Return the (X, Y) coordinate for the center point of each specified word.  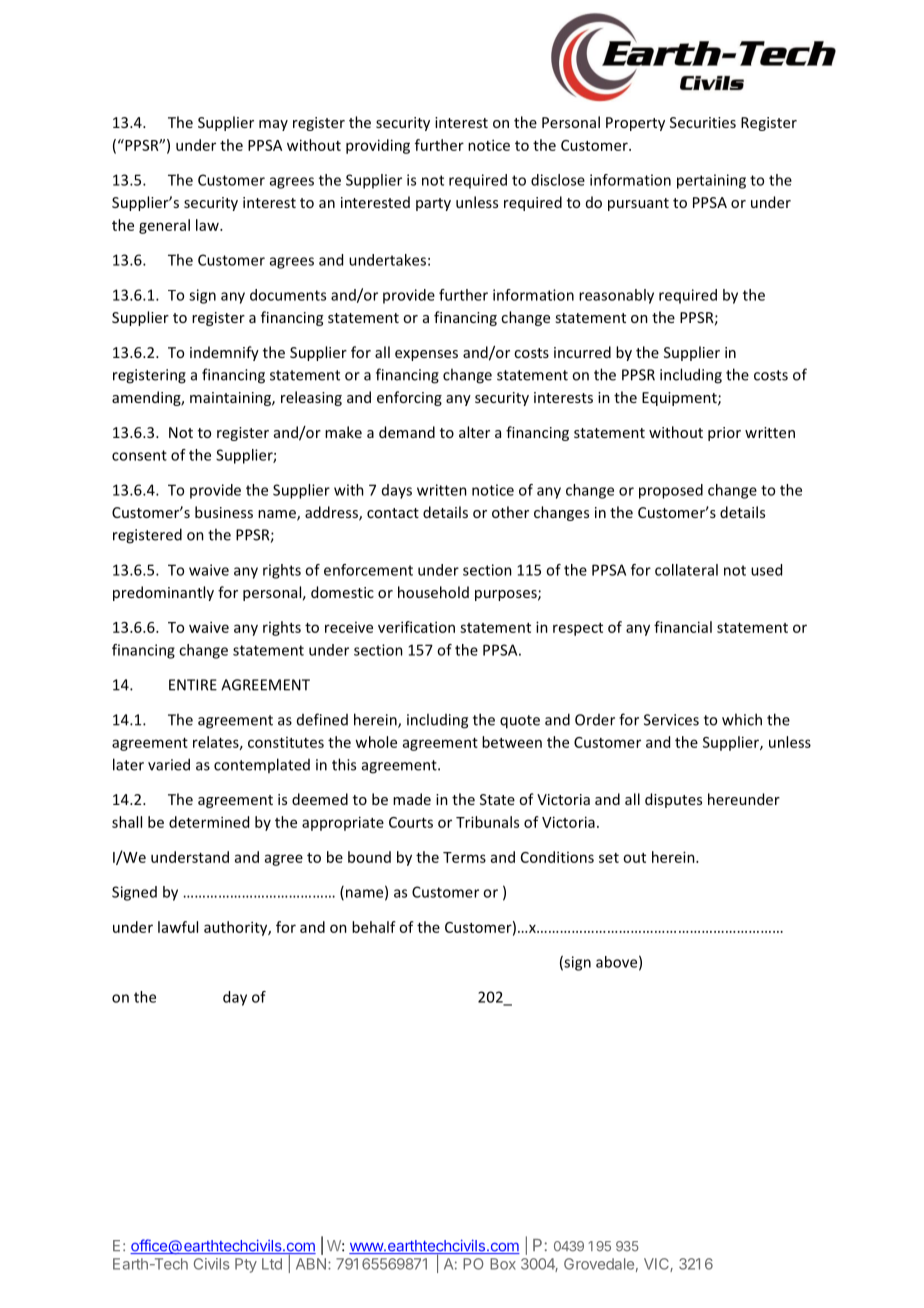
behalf (374, 927)
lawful (178, 927)
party (433, 204)
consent (139, 455)
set (609, 858)
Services (671, 720)
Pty (246, 1265)
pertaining (711, 181)
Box (503, 1264)
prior (724, 434)
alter (474, 432)
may (273, 125)
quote (520, 722)
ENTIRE (193, 685)
